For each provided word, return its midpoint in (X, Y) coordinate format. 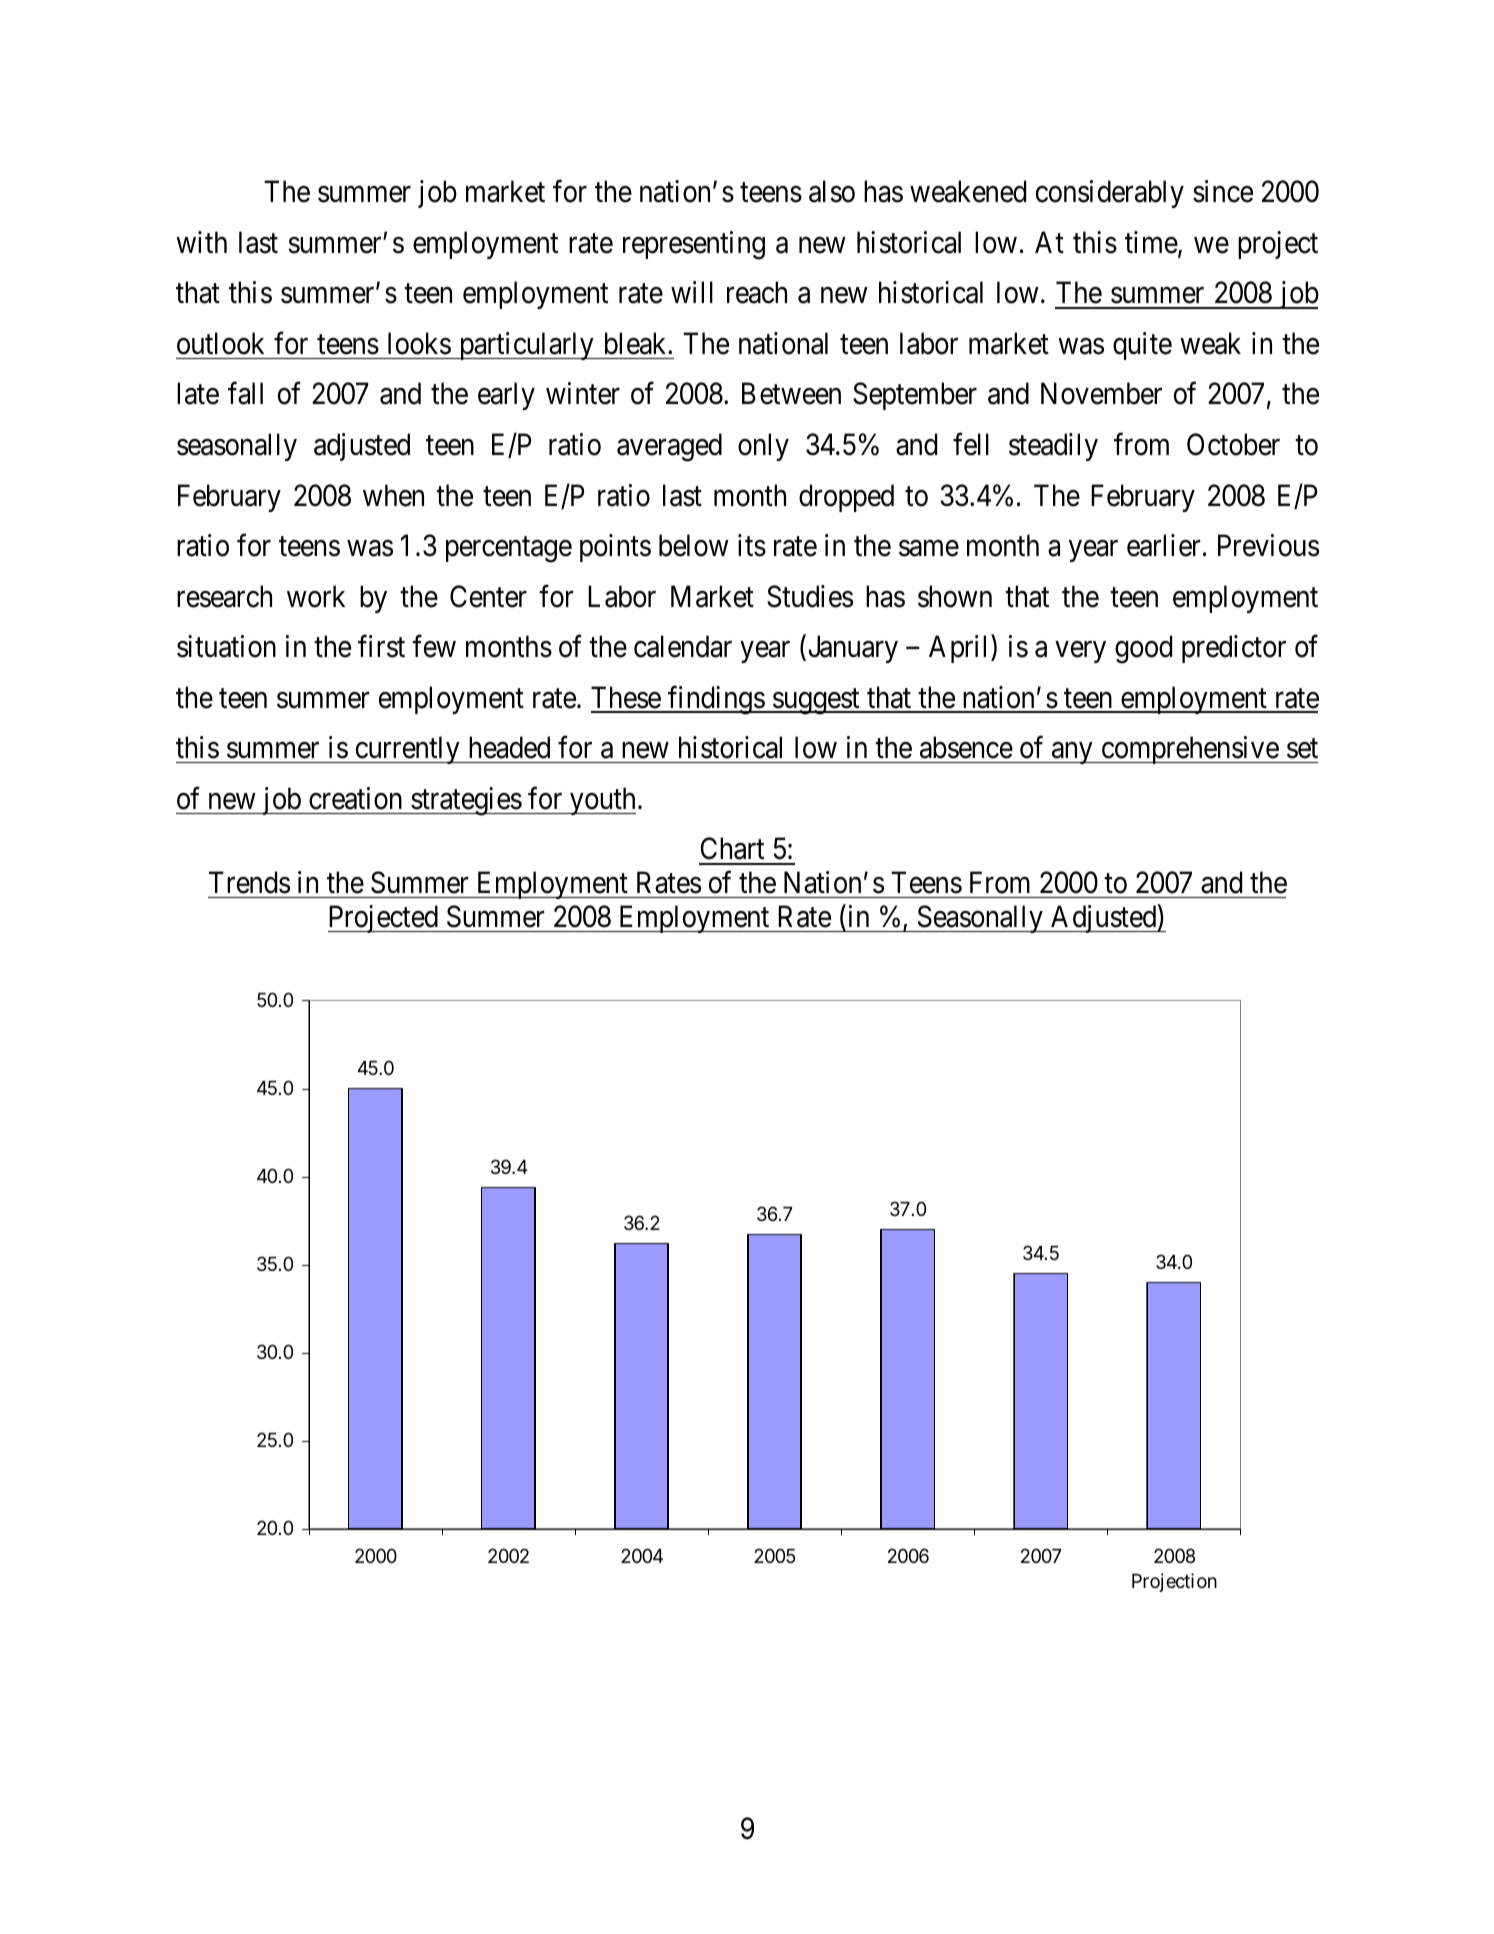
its (752, 545)
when (393, 495)
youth (602, 801)
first (381, 646)
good (1143, 649)
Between (791, 394)
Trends (249, 882)
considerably (1110, 194)
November (1101, 393)
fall (245, 393)
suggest (816, 702)
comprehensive (1189, 750)
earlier (1164, 545)
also (832, 191)
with (201, 242)
